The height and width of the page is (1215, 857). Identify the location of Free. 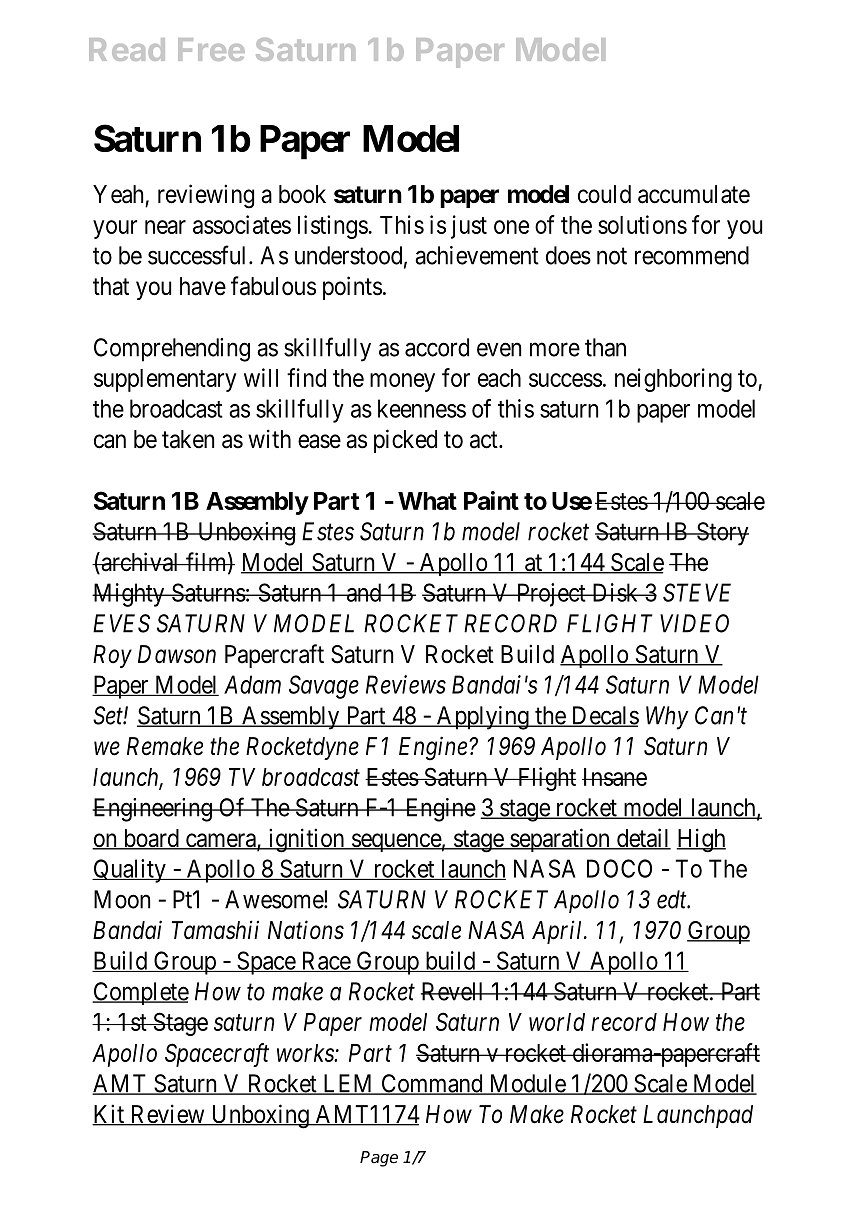
(211, 49).
